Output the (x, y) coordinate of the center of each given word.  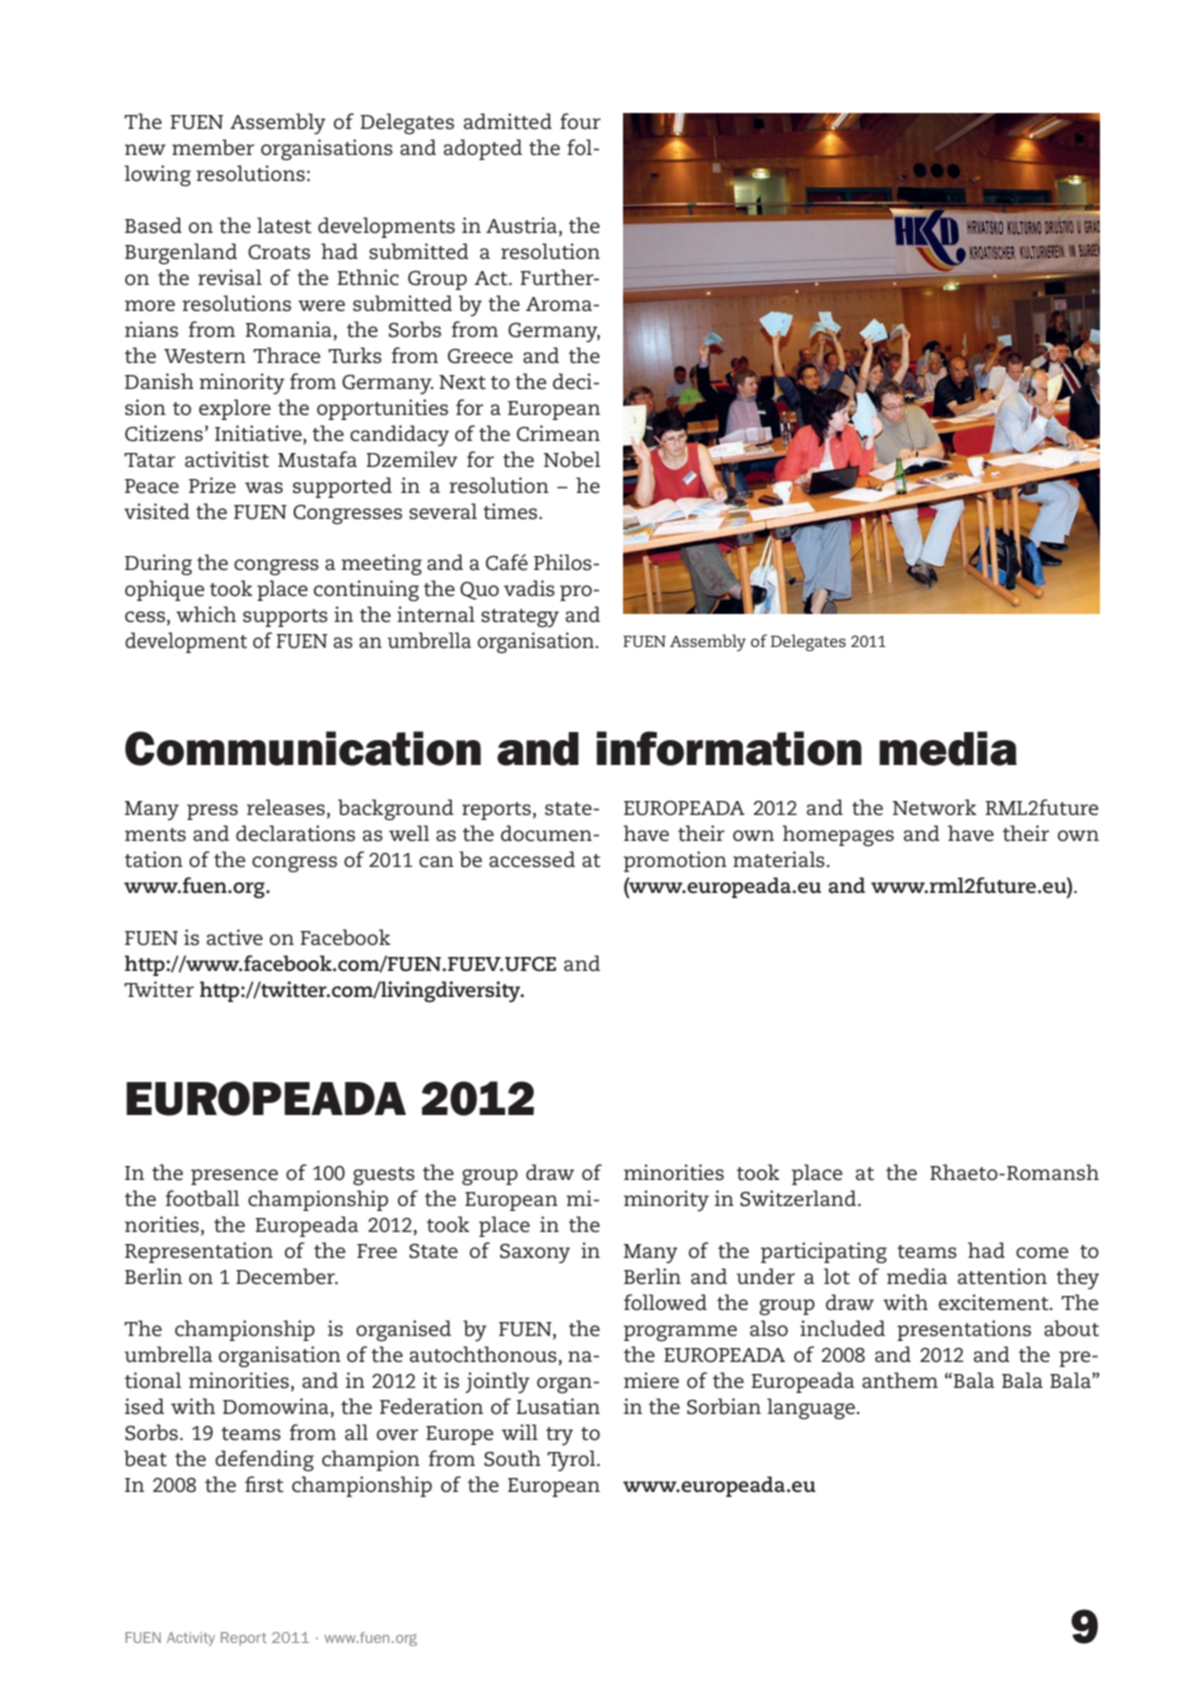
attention (1002, 1276)
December (286, 1276)
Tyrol (572, 1461)
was (264, 488)
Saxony (535, 1253)
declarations (295, 833)
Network (935, 807)
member (213, 147)
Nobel (572, 459)
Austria (523, 225)
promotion (675, 861)
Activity (191, 1639)
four (580, 121)
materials (779, 859)
